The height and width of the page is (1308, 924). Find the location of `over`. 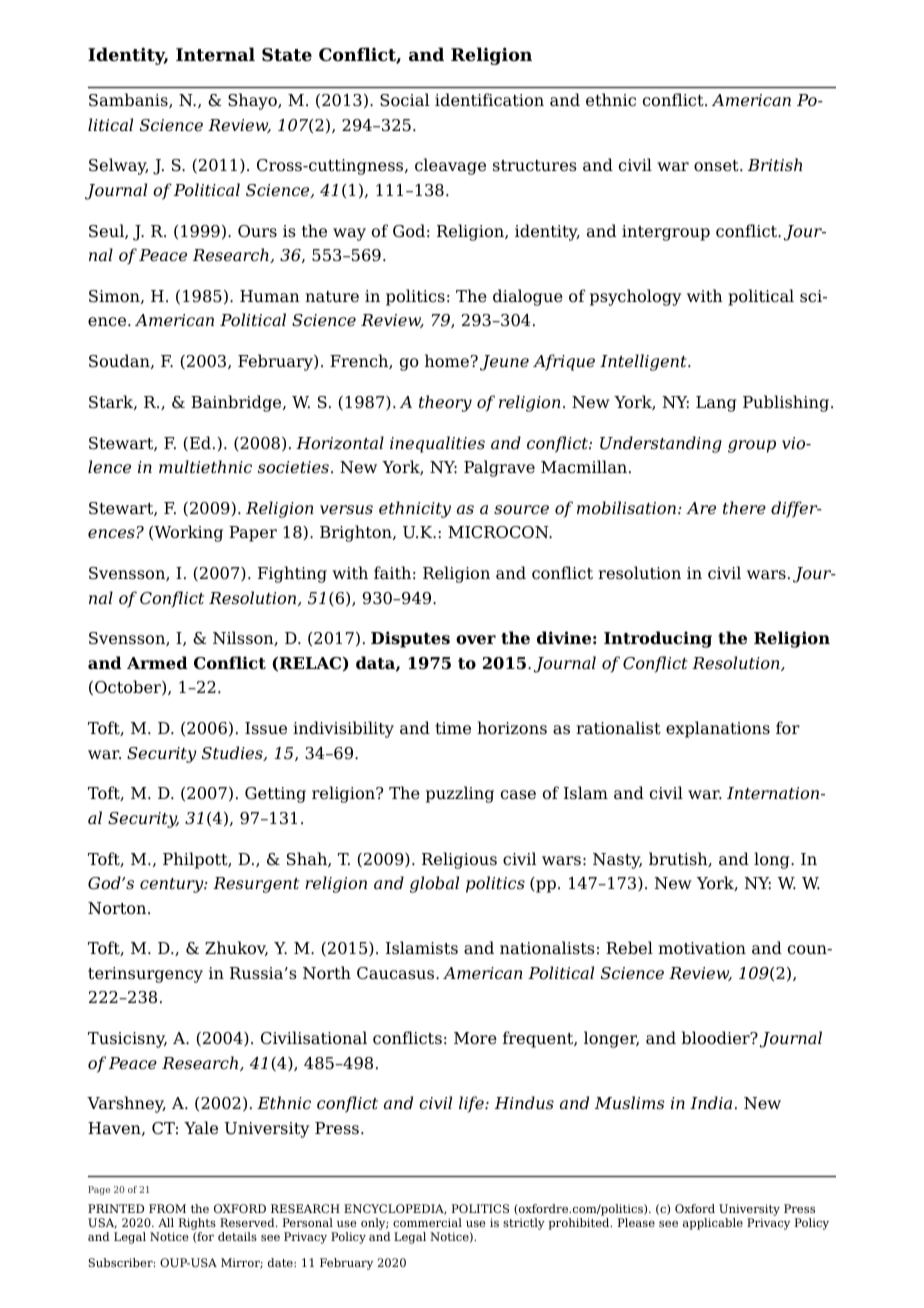

over is located at coordinates (476, 640).
